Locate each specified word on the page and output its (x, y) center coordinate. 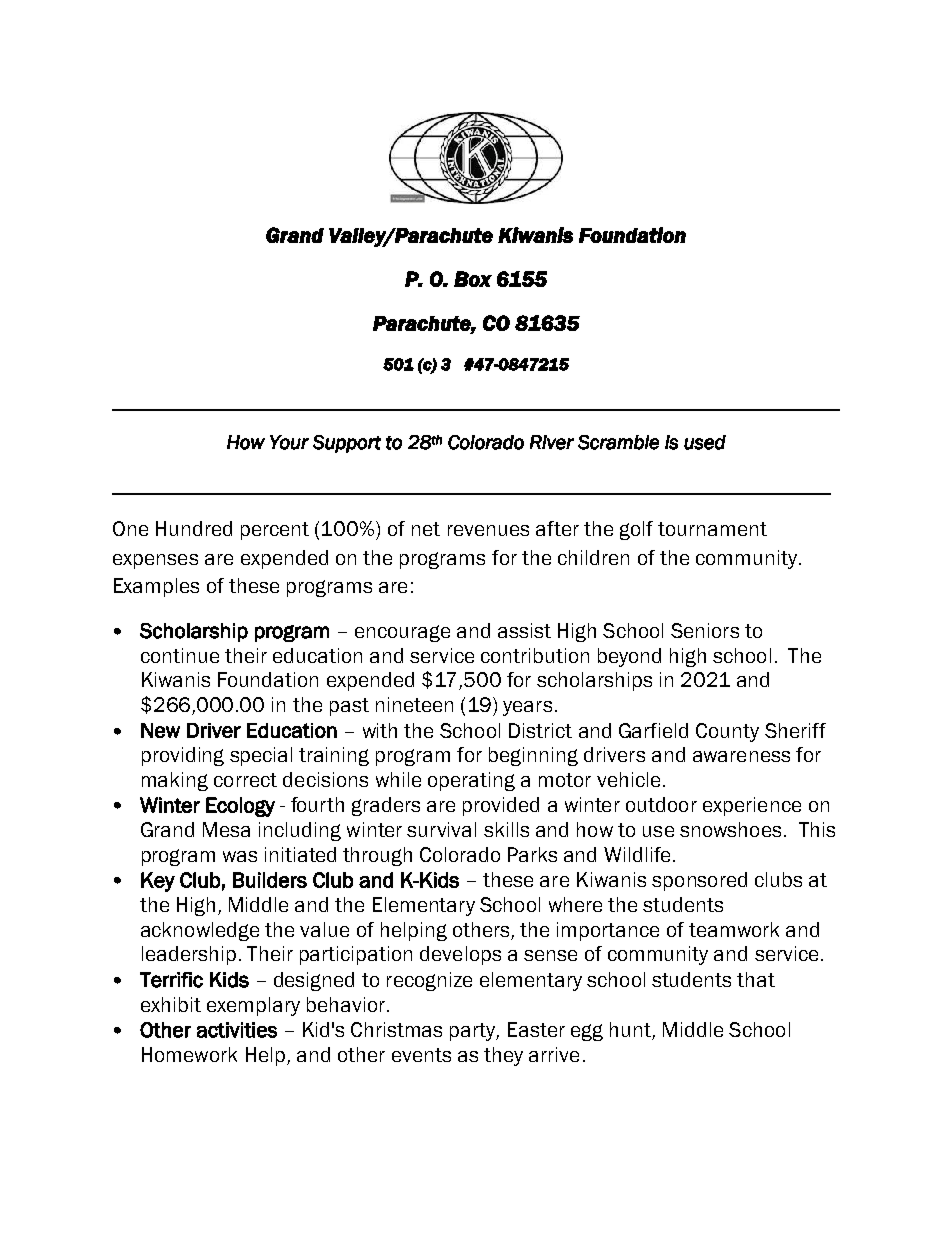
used (705, 442)
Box (473, 279)
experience (752, 806)
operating (471, 781)
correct (245, 780)
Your (289, 442)
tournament (712, 529)
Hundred (194, 528)
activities (237, 1030)
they (503, 1056)
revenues (488, 530)
